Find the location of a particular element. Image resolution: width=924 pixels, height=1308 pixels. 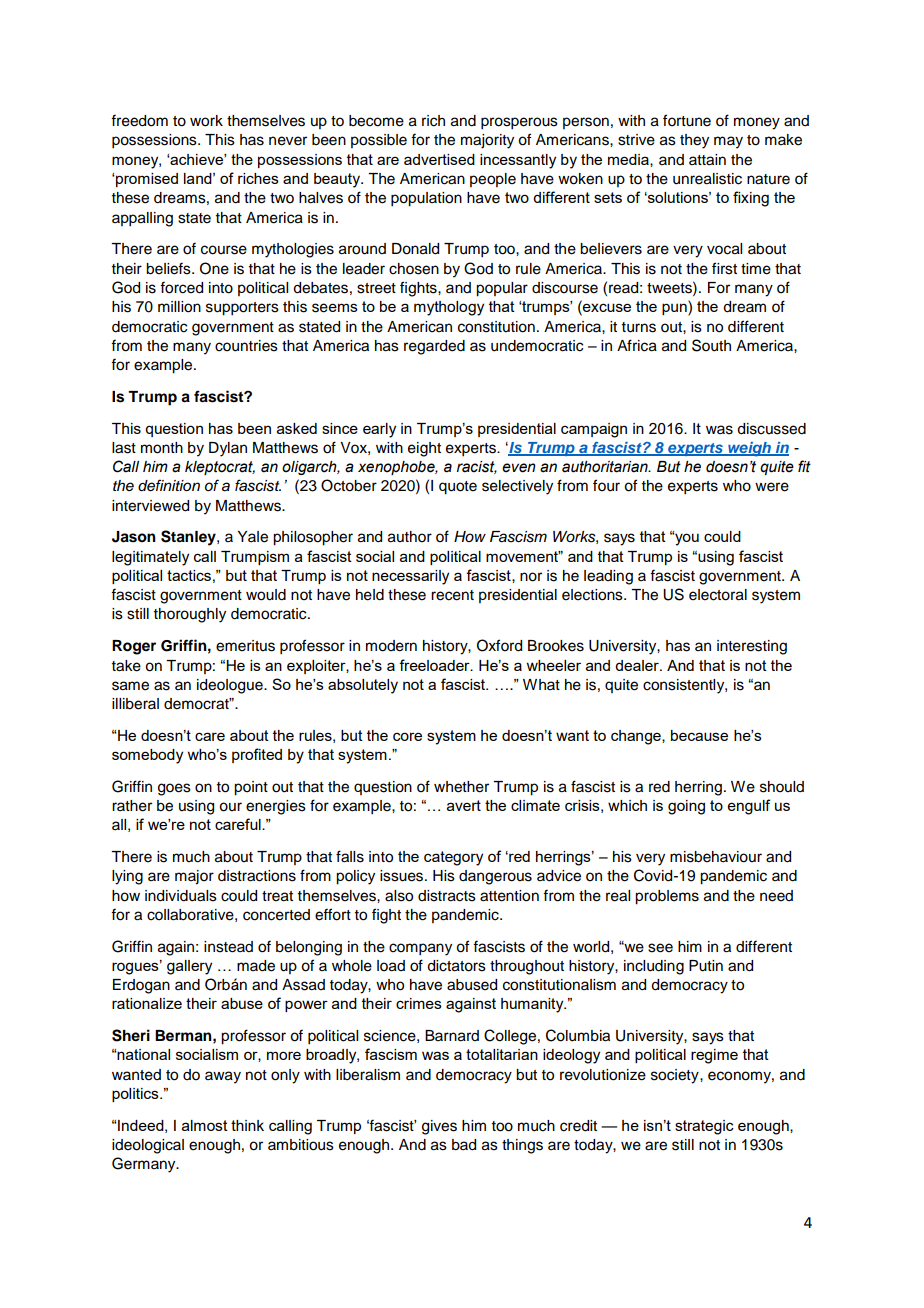

definition is located at coordinates (169, 485).
